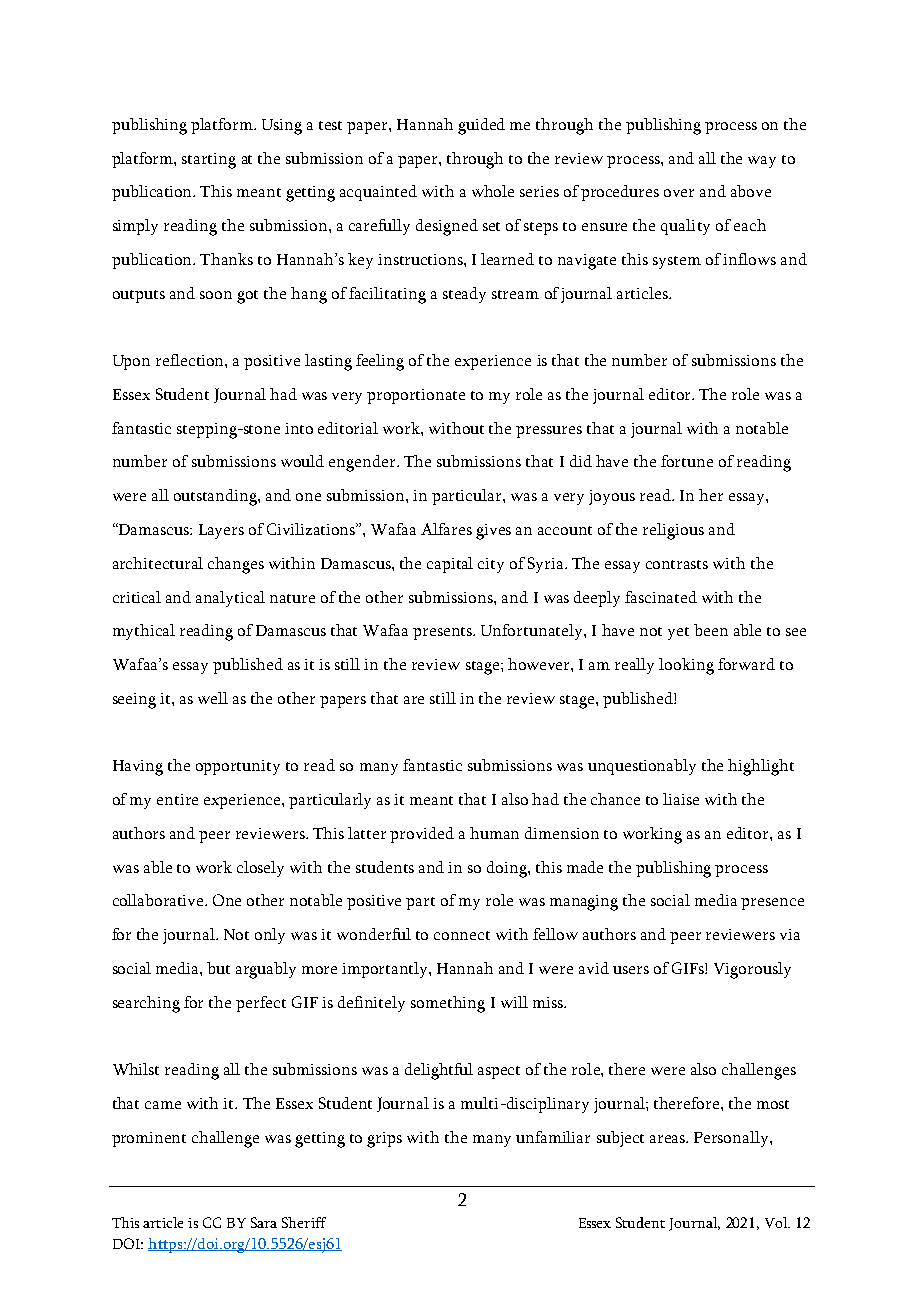 This screenshot has width=924, height=1308. Describe the element at coordinates (686, 666) in the screenshot. I see `looking` at that location.
